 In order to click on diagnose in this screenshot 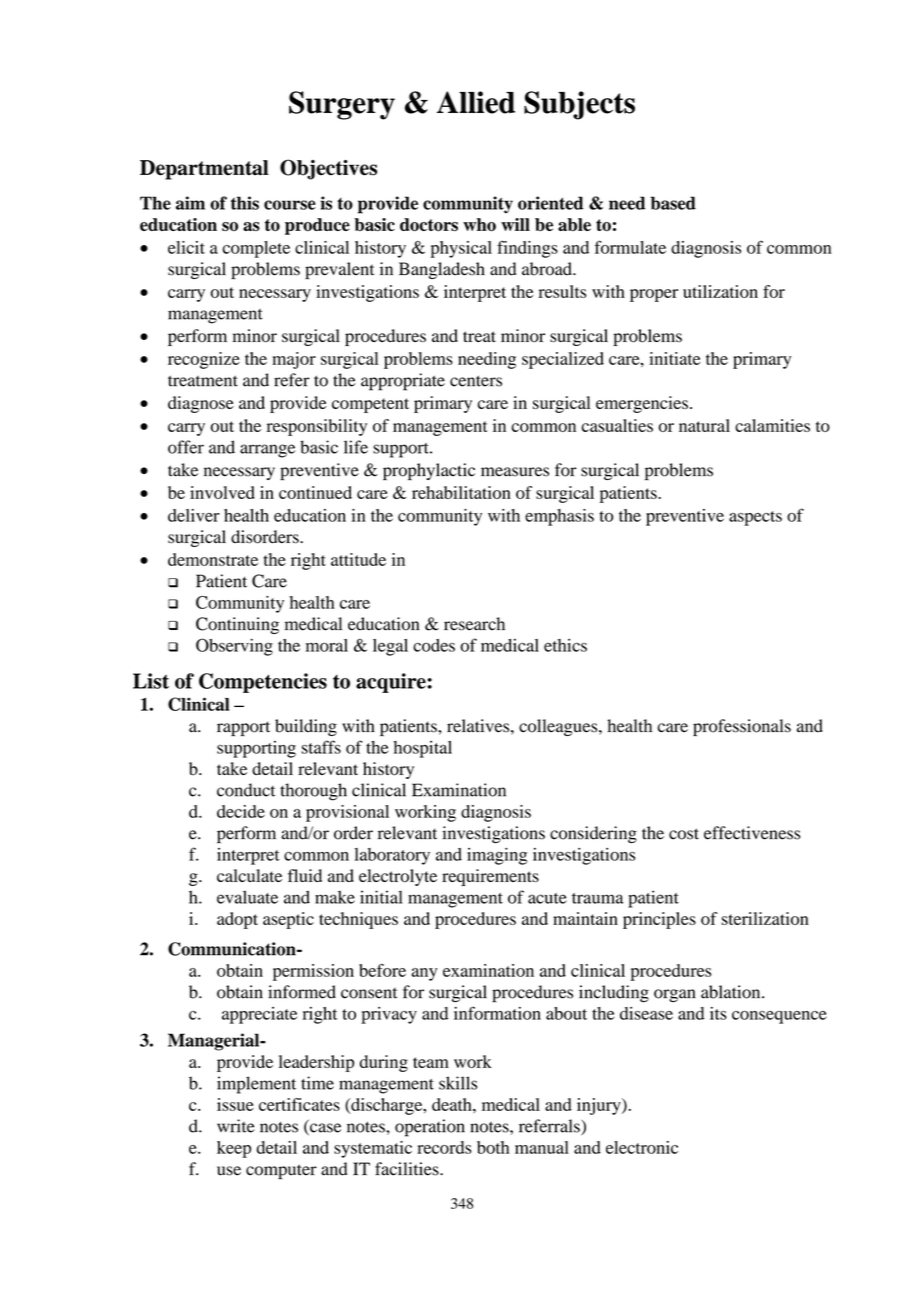, I will do `click(201, 404)`.
